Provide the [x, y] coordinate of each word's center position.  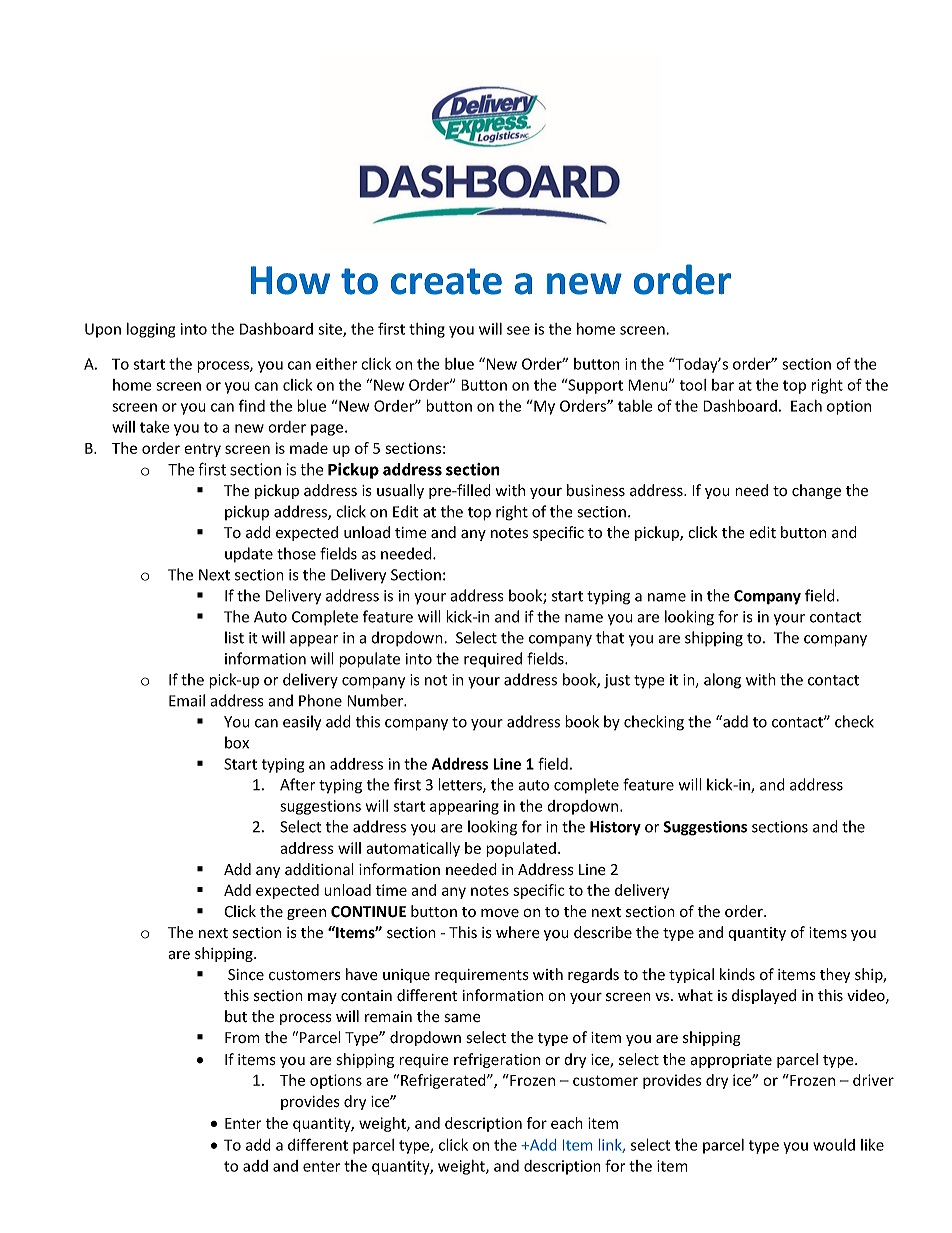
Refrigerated [444, 1081]
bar [723, 385]
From [242, 1037]
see [518, 330]
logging [151, 330]
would [834, 1145]
